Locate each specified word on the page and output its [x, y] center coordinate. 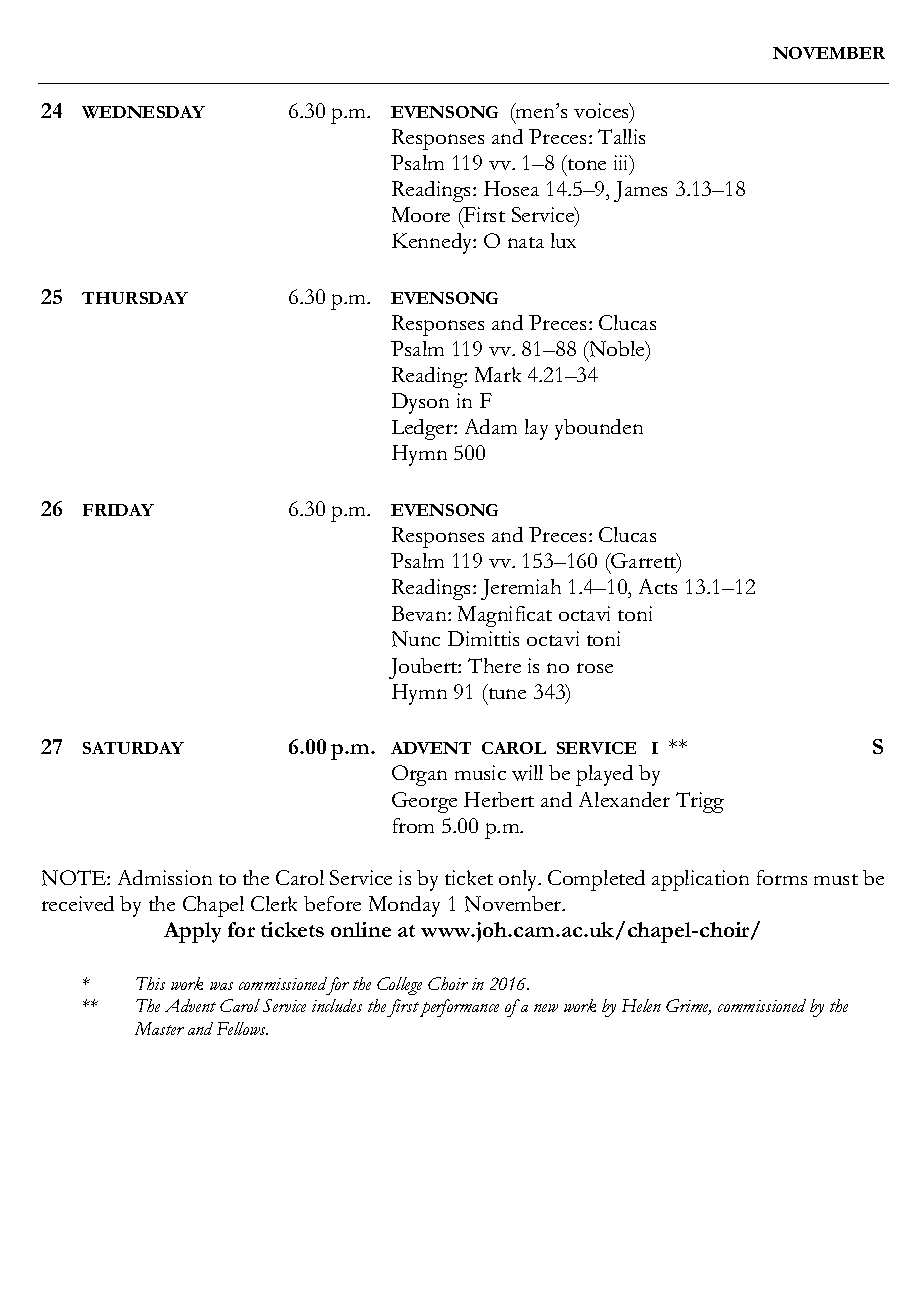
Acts [658, 586]
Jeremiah [521, 589]
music [480, 772]
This [150, 983]
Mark [498, 374]
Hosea [511, 188]
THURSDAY [135, 298]
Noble [617, 350]
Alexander [624, 799]
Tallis [621, 136]
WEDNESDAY [143, 112]
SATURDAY [133, 748]
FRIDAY [118, 510]
